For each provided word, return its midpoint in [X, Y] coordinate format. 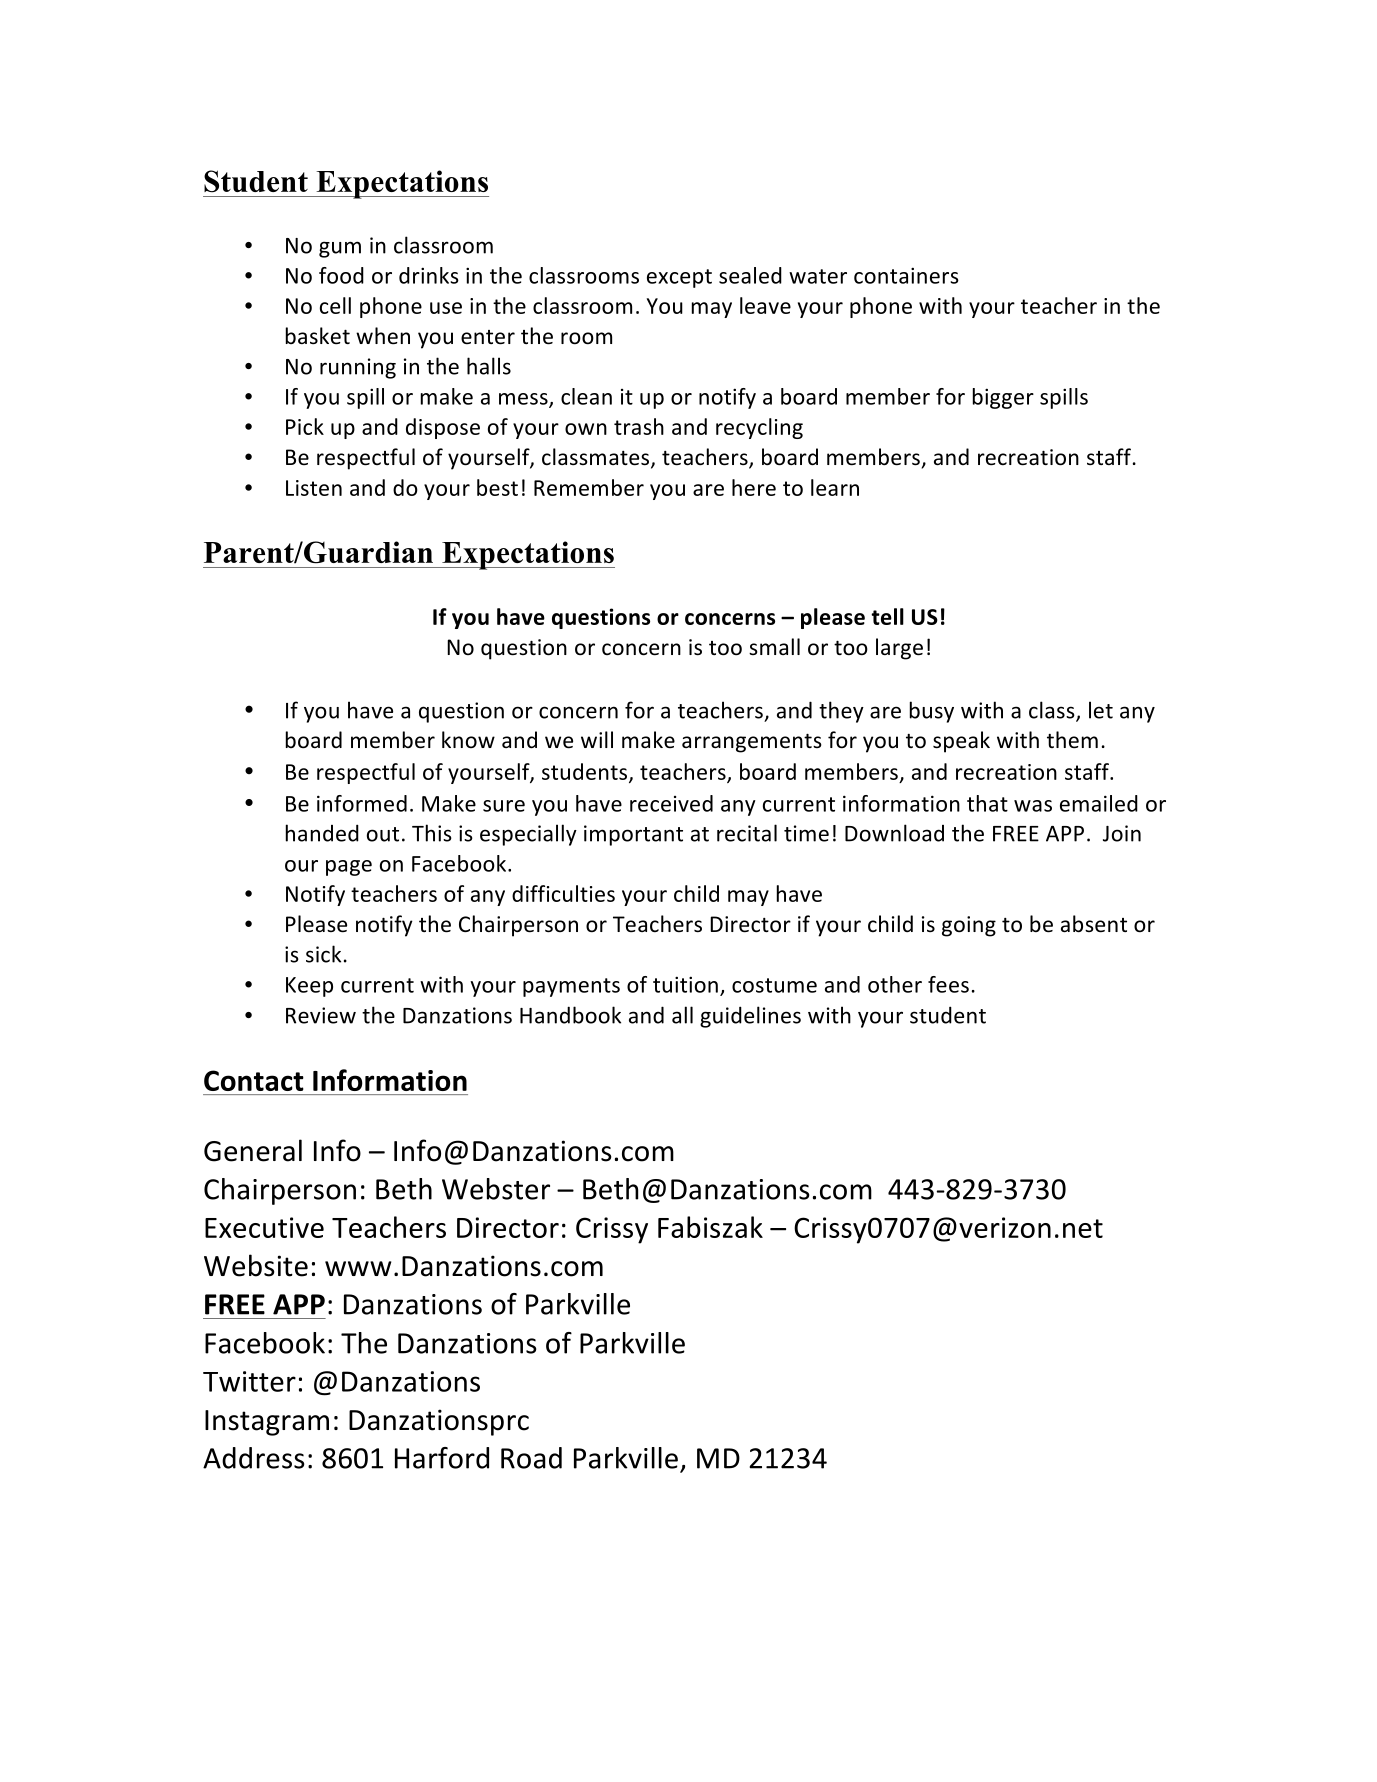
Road [531, 1458]
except [679, 278]
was [1033, 806]
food [341, 275]
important [633, 835]
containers [906, 275]
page [349, 868]
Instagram [267, 1423]
